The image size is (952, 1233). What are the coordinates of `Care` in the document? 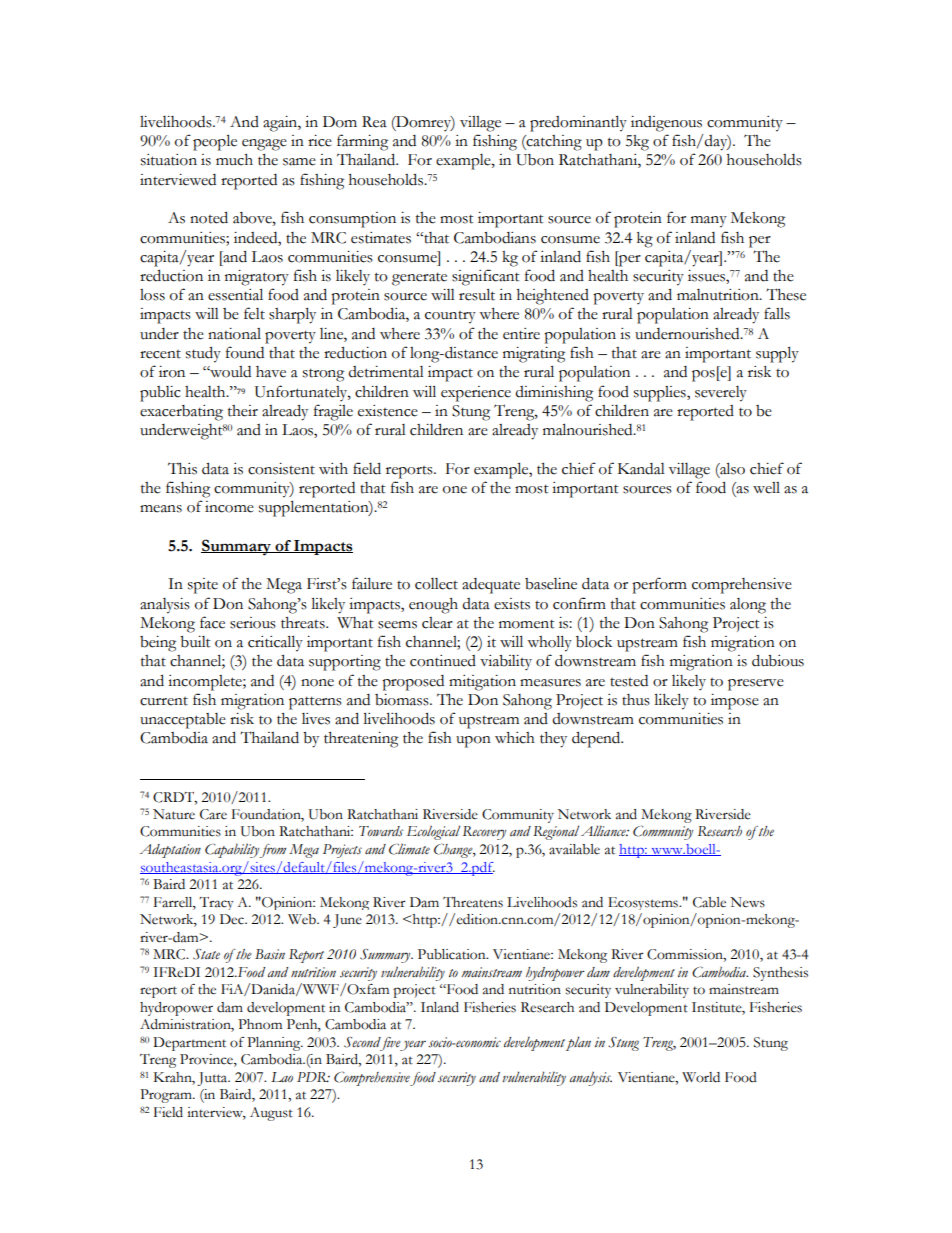 It's located at (213, 814).
